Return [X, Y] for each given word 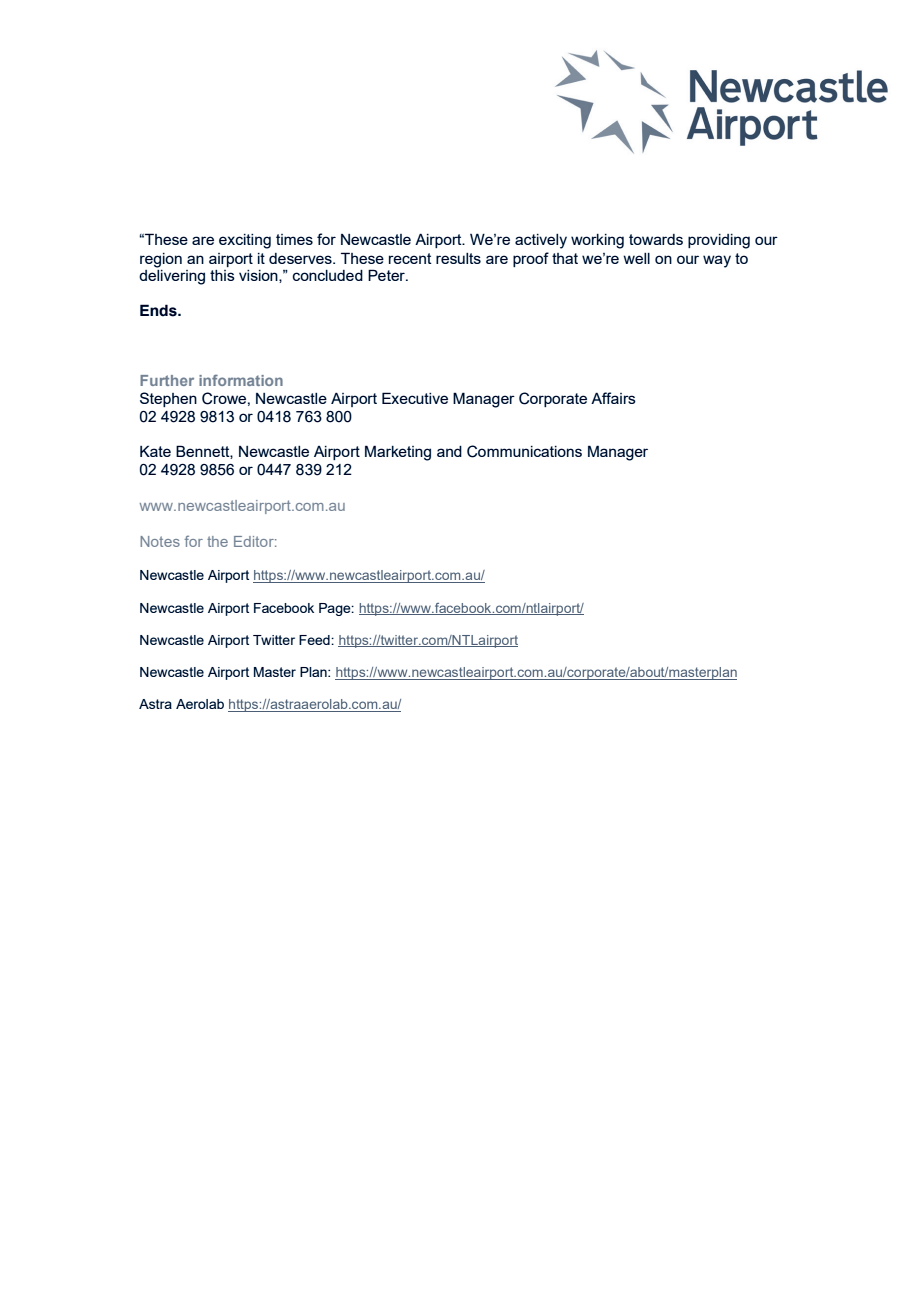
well [636, 258]
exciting [245, 241]
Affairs [613, 398]
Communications [524, 451]
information [241, 380]
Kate [155, 451]
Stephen [168, 399]
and [449, 451]
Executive [415, 398]
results [458, 258]
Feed [315, 640]
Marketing [398, 453]
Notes [160, 541]
